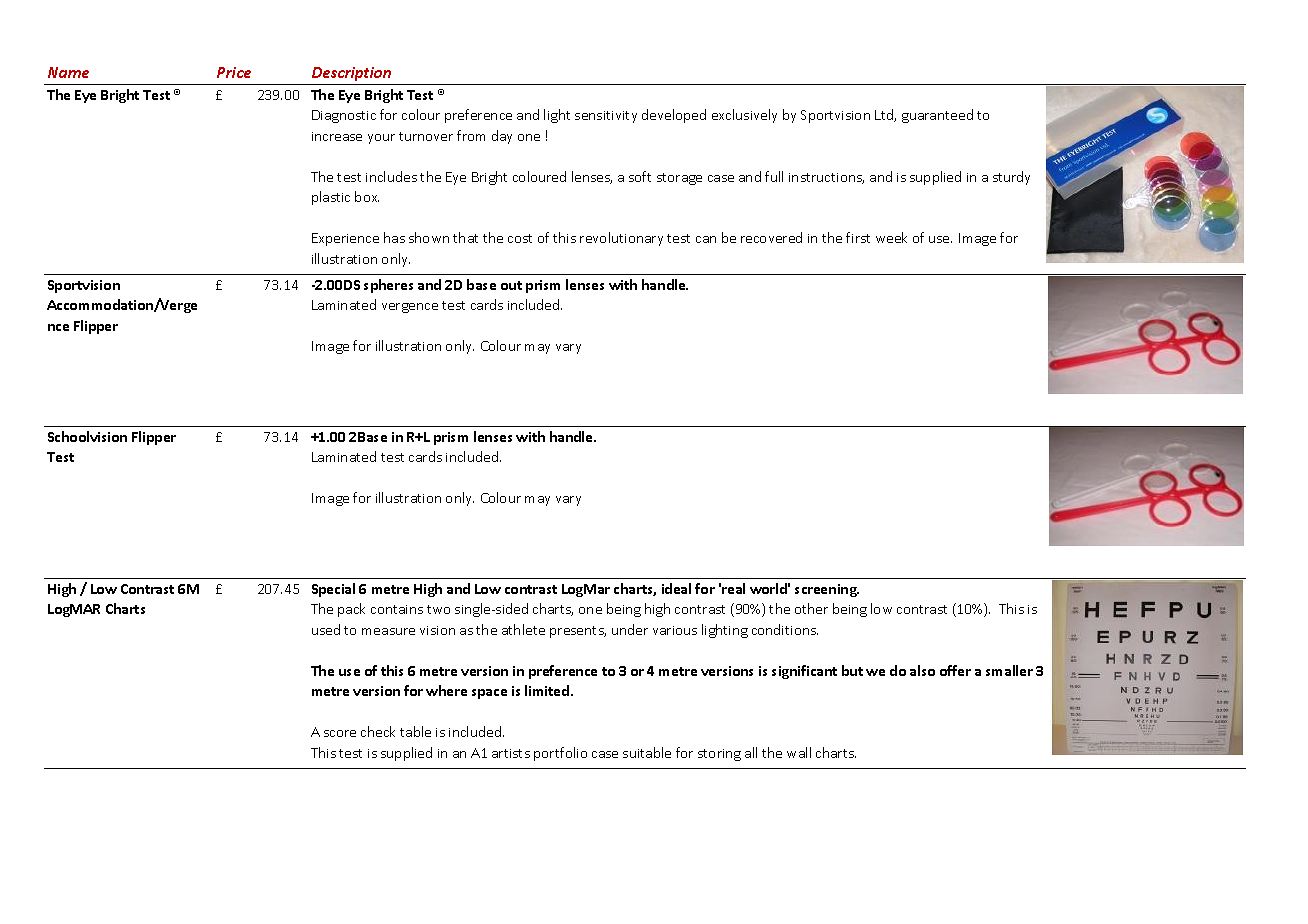 This screenshot has width=1308, height=924. What do you see at coordinates (676, 588) in the screenshot?
I see `ideal` at bounding box center [676, 588].
